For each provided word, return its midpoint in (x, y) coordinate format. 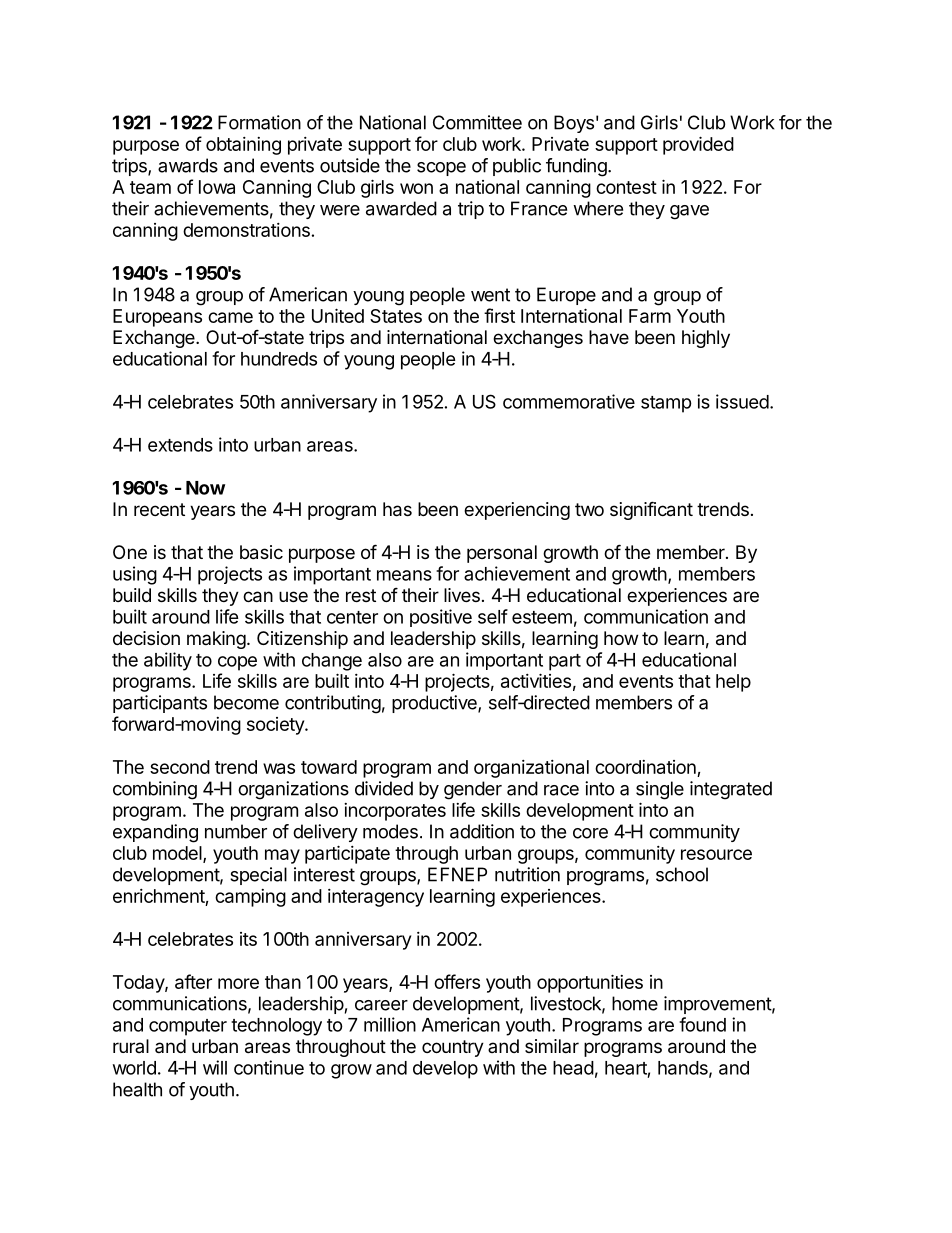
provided (698, 145)
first (499, 315)
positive (441, 618)
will (215, 1067)
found (702, 1024)
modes (390, 831)
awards (188, 165)
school (682, 874)
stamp (666, 404)
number (236, 831)
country (453, 1048)
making (216, 640)
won (416, 188)
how (621, 638)
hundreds (279, 359)
